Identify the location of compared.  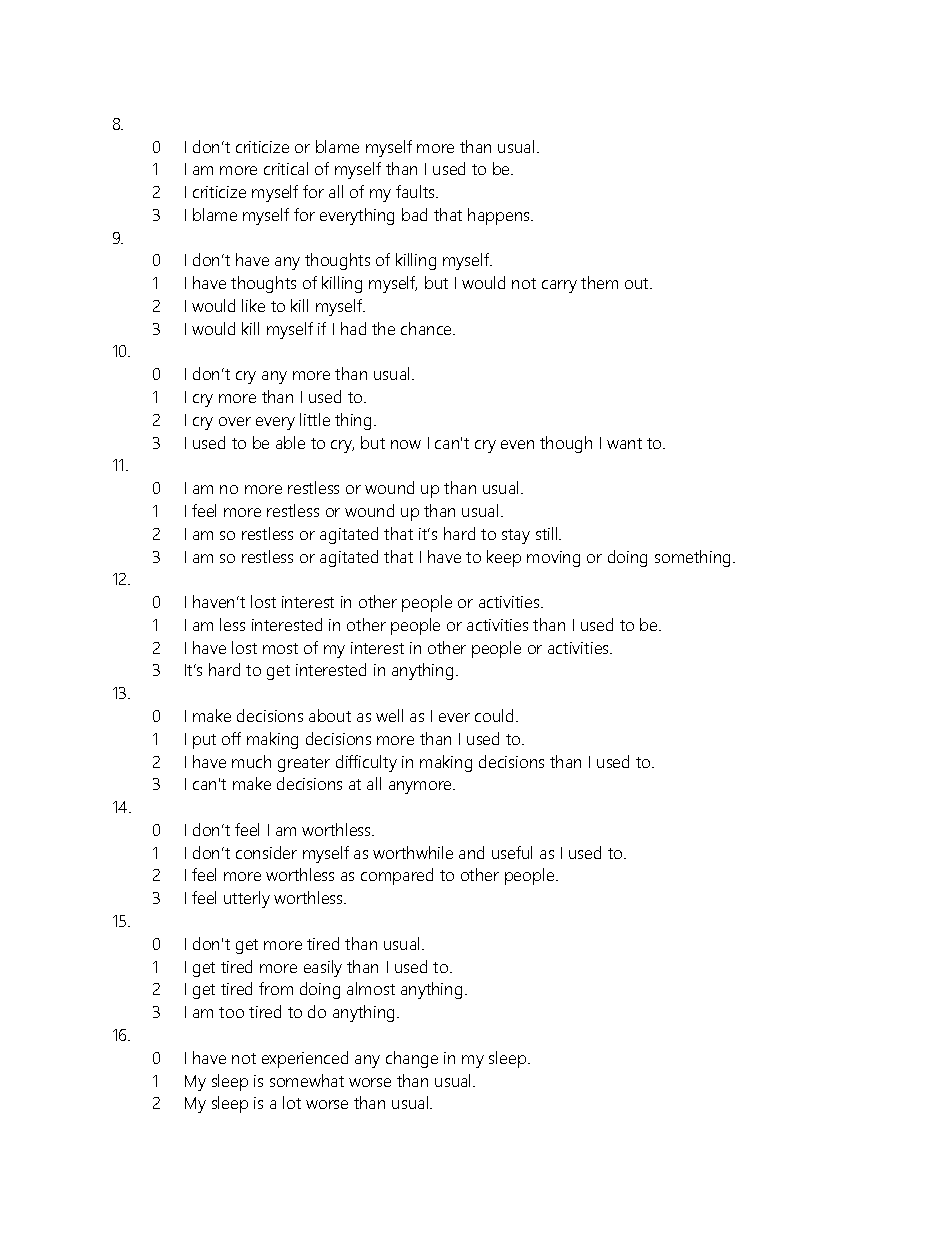
(397, 876).
